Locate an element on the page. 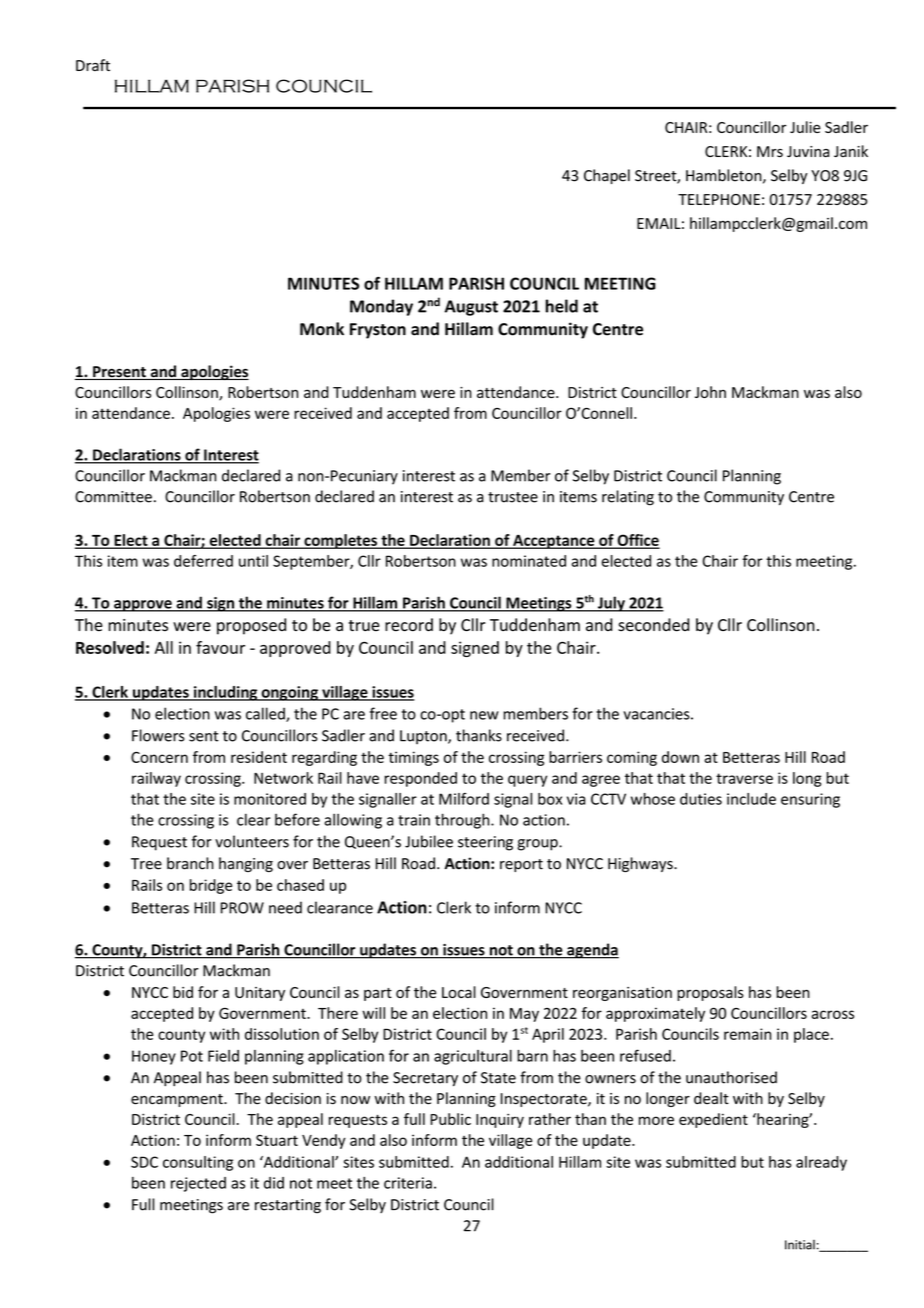 The height and width of the image is (1308, 924). through is located at coordinates (463, 821).
